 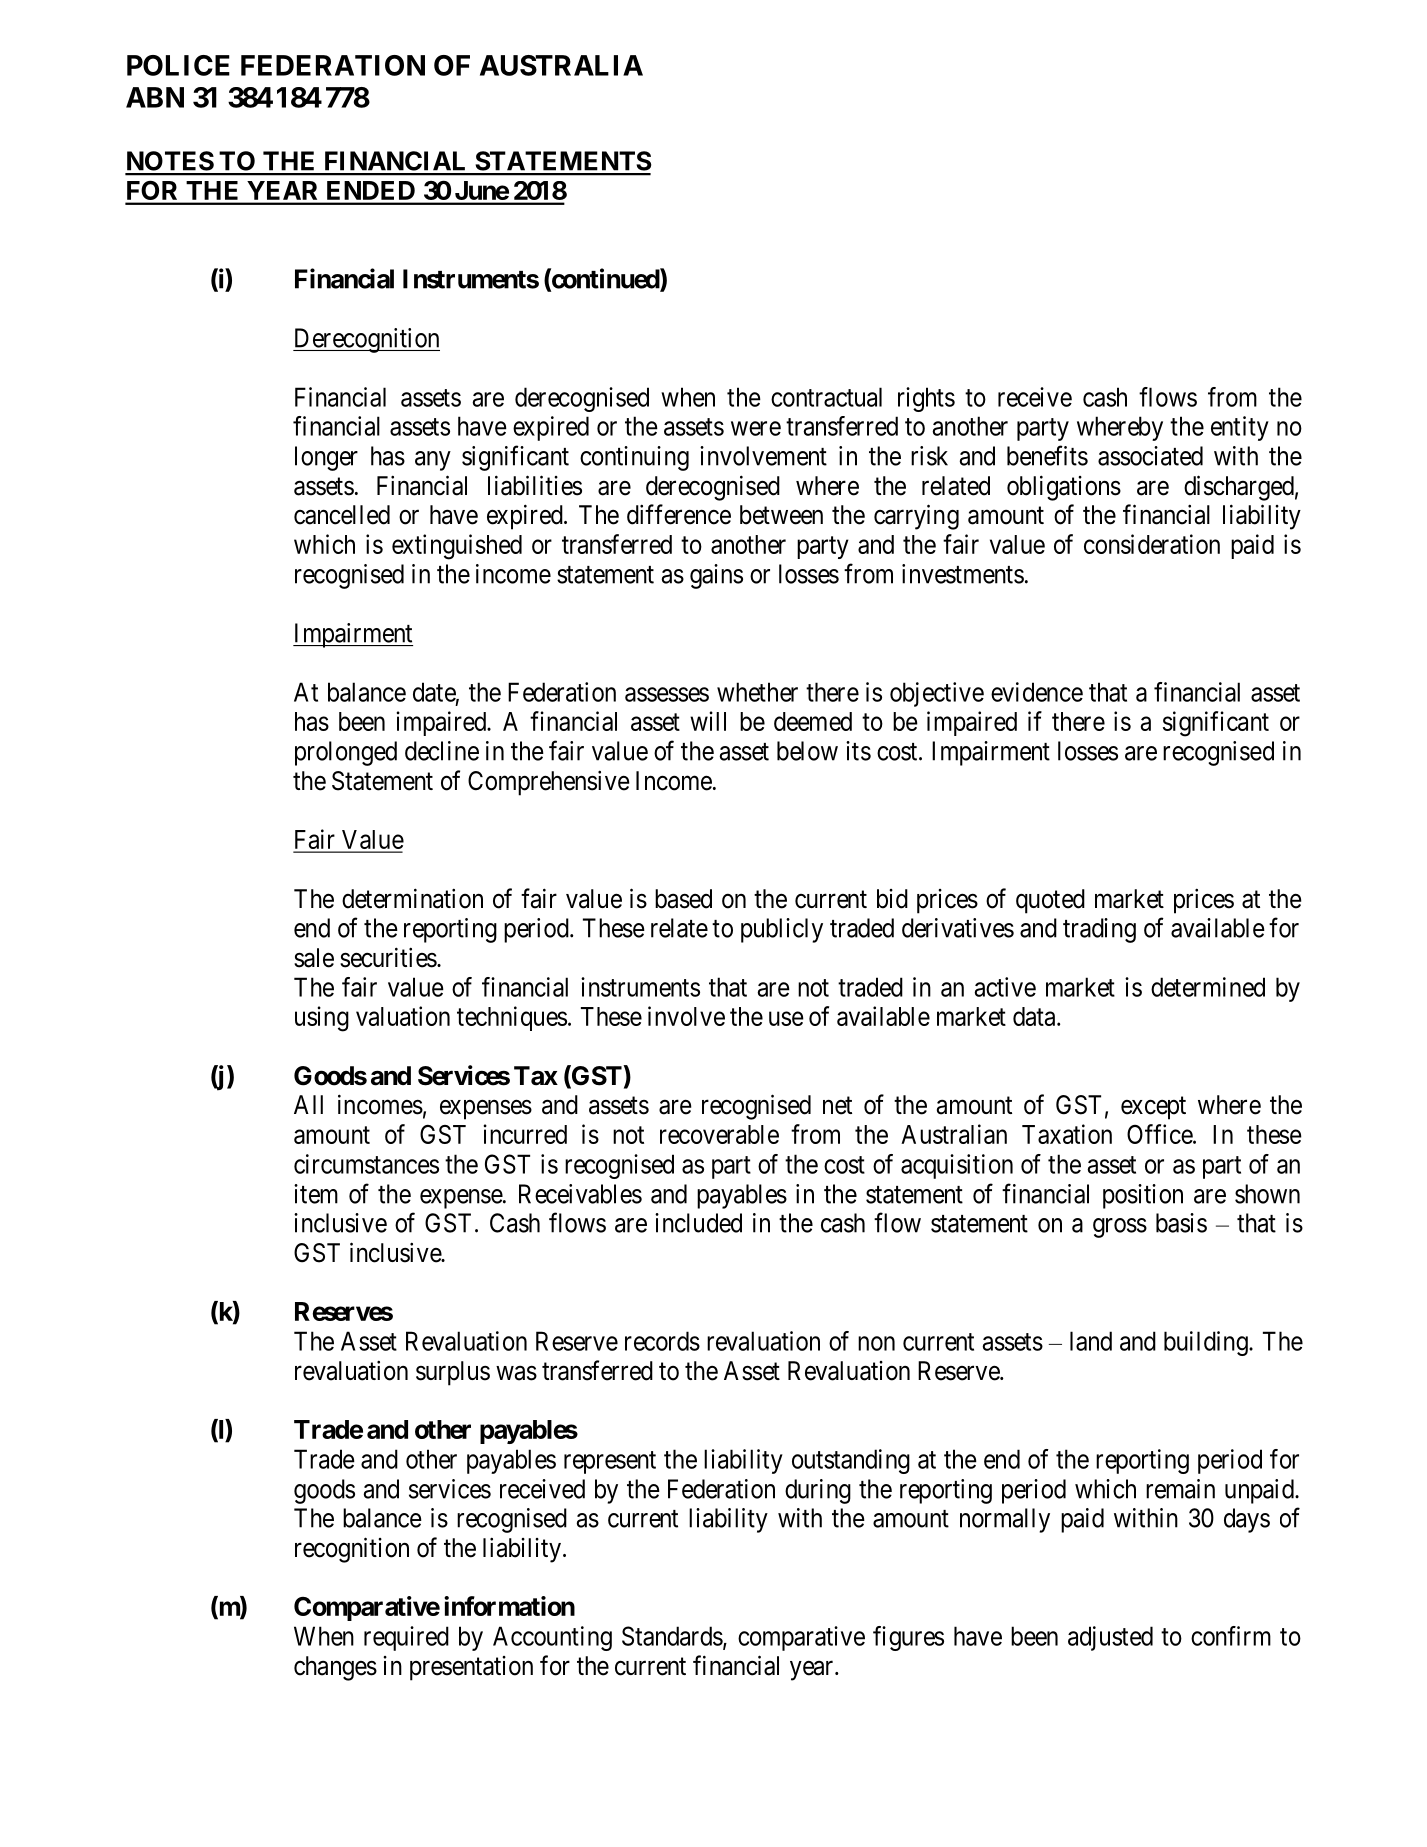 I want to click on POLICE, so click(x=178, y=65).
